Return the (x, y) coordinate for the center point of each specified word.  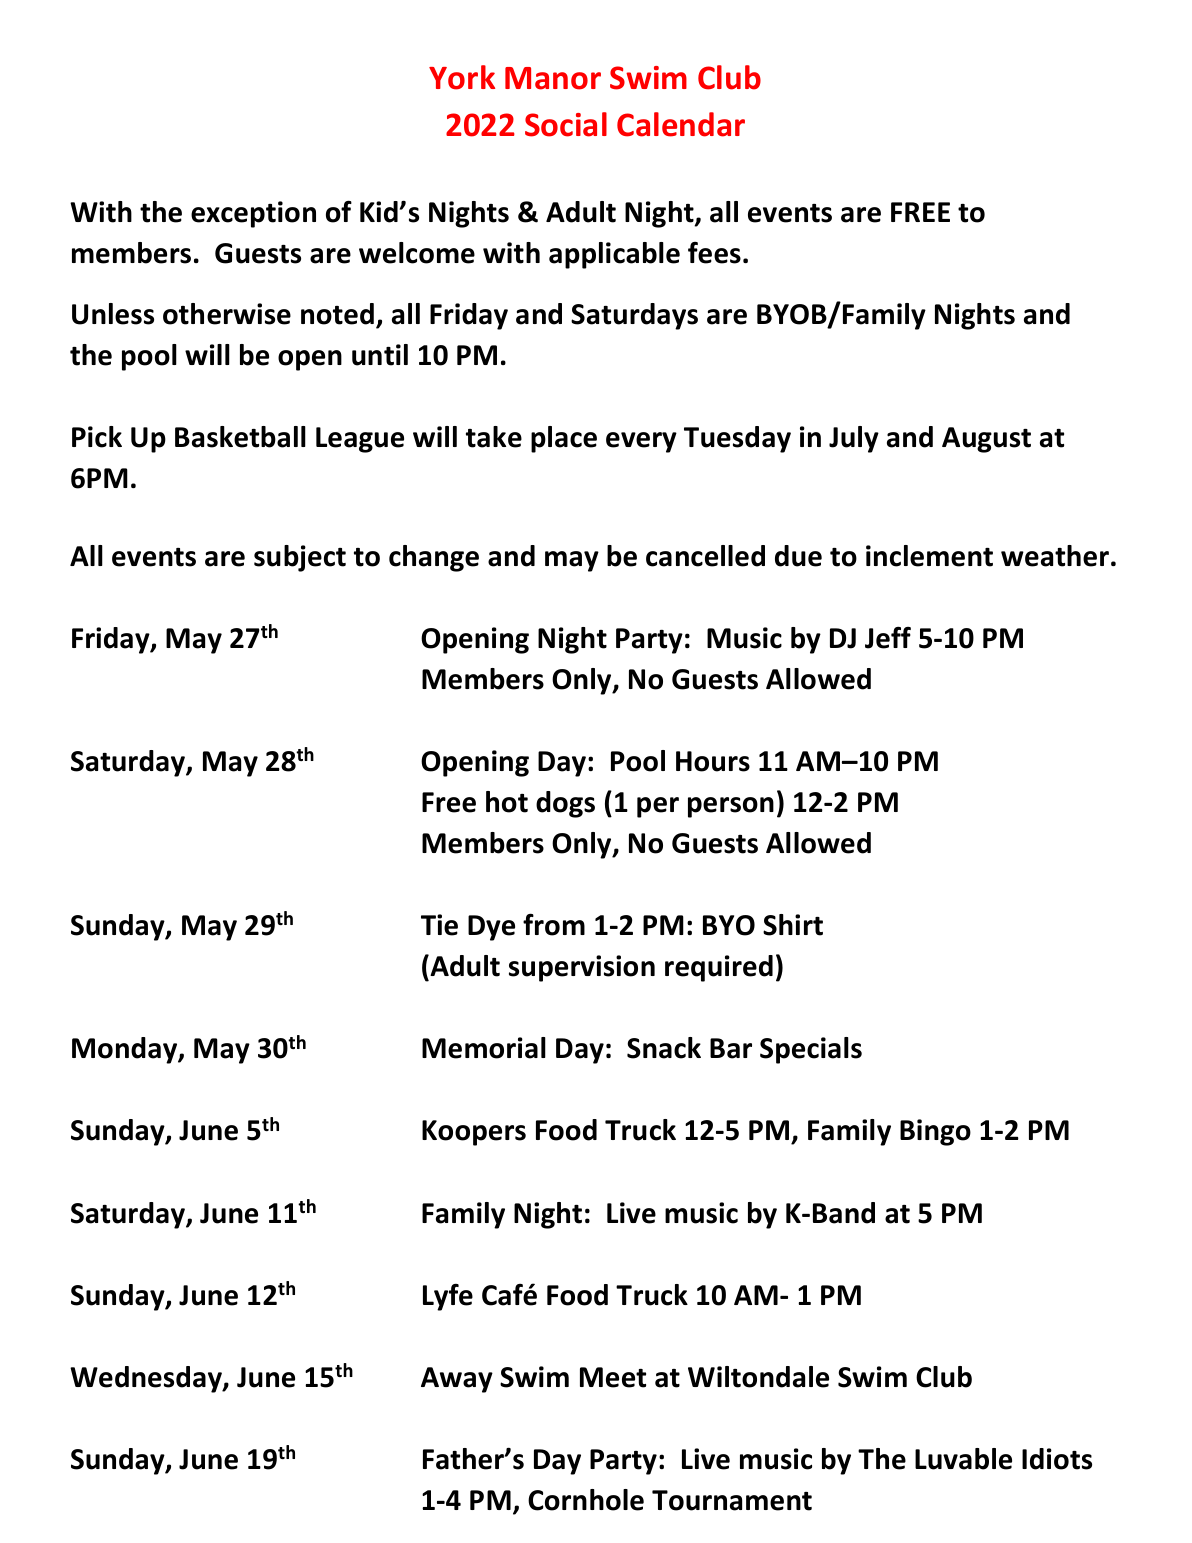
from (554, 924)
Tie (439, 925)
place (564, 439)
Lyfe (448, 1297)
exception (253, 214)
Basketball (240, 437)
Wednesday (147, 1379)
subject (300, 558)
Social (566, 124)
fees (714, 253)
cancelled (705, 556)
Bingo (935, 1132)
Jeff (888, 637)
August (986, 440)
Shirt (793, 925)
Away (457, 1380)
